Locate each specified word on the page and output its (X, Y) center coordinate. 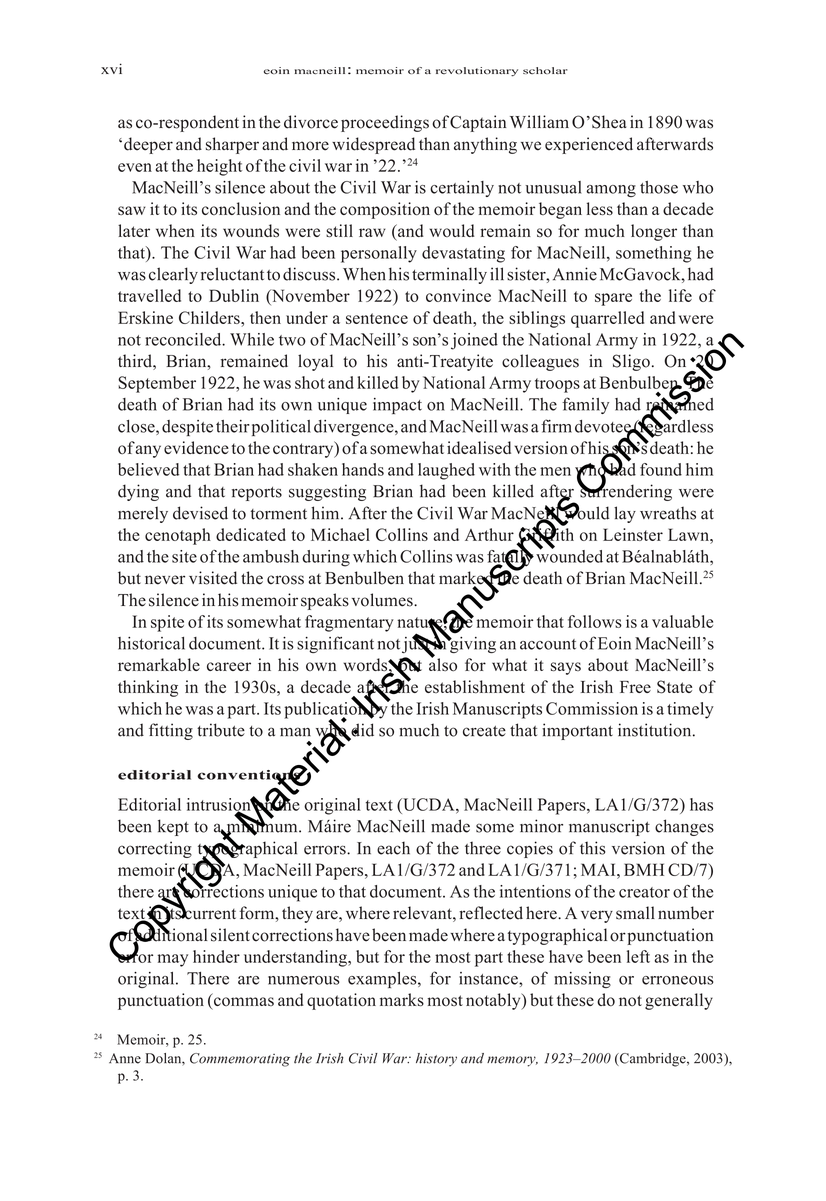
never (165, 580)
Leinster (633, 534)
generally (679, 1001)
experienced (589, 145)
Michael (340, 534)
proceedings (385, 123)
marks (402, 999)
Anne (125, 1058)
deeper (148, 145)
